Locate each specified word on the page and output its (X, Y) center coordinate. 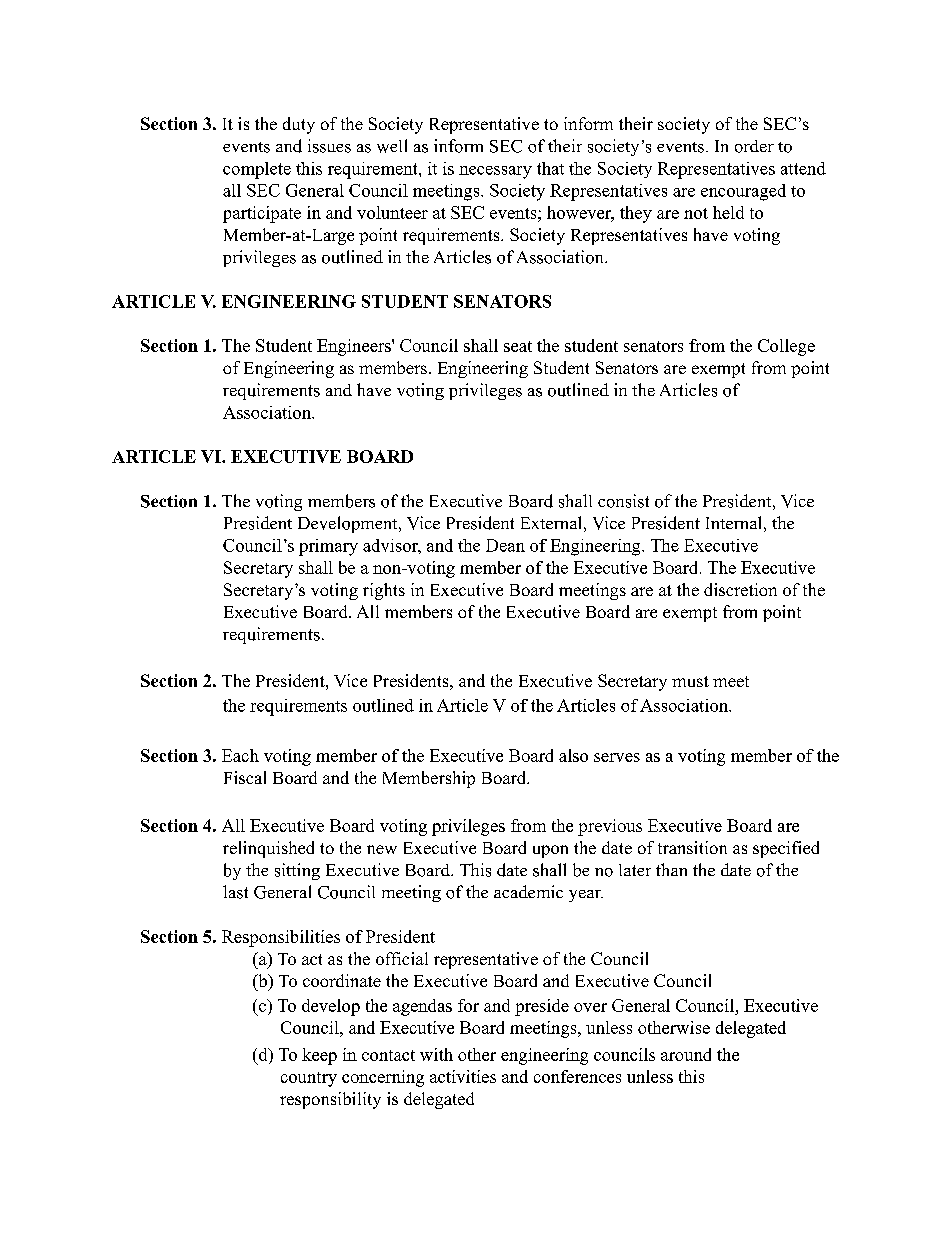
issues (329, 146)
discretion (740, 589)
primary (328, 547)
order (754, 146)
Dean (505, 545)
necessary (495, 172)
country (309, 1079)
